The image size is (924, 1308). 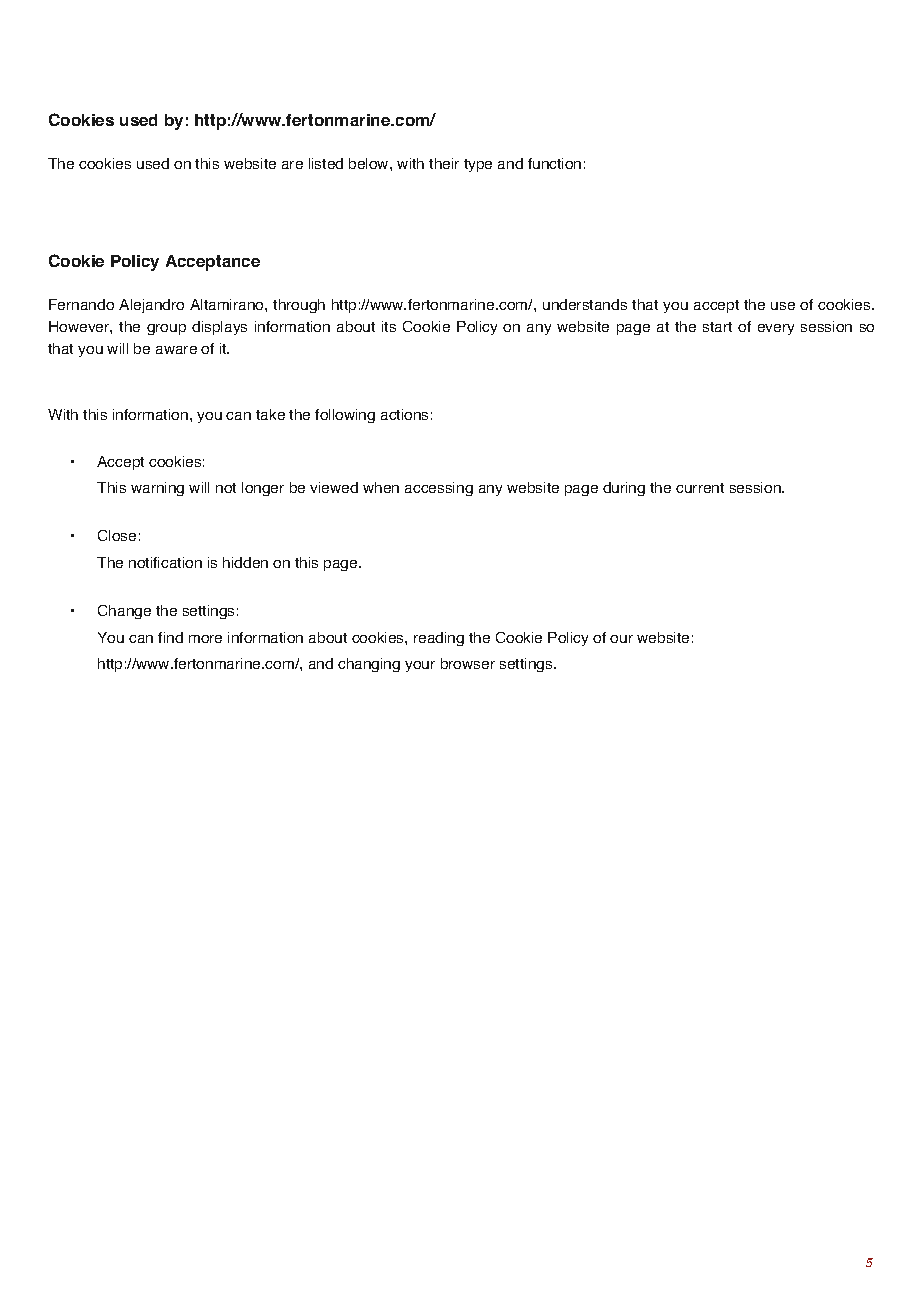 What do you see at coordinates (468, 663) in the image?
I see `browser` at bounding box center [468, 663].
